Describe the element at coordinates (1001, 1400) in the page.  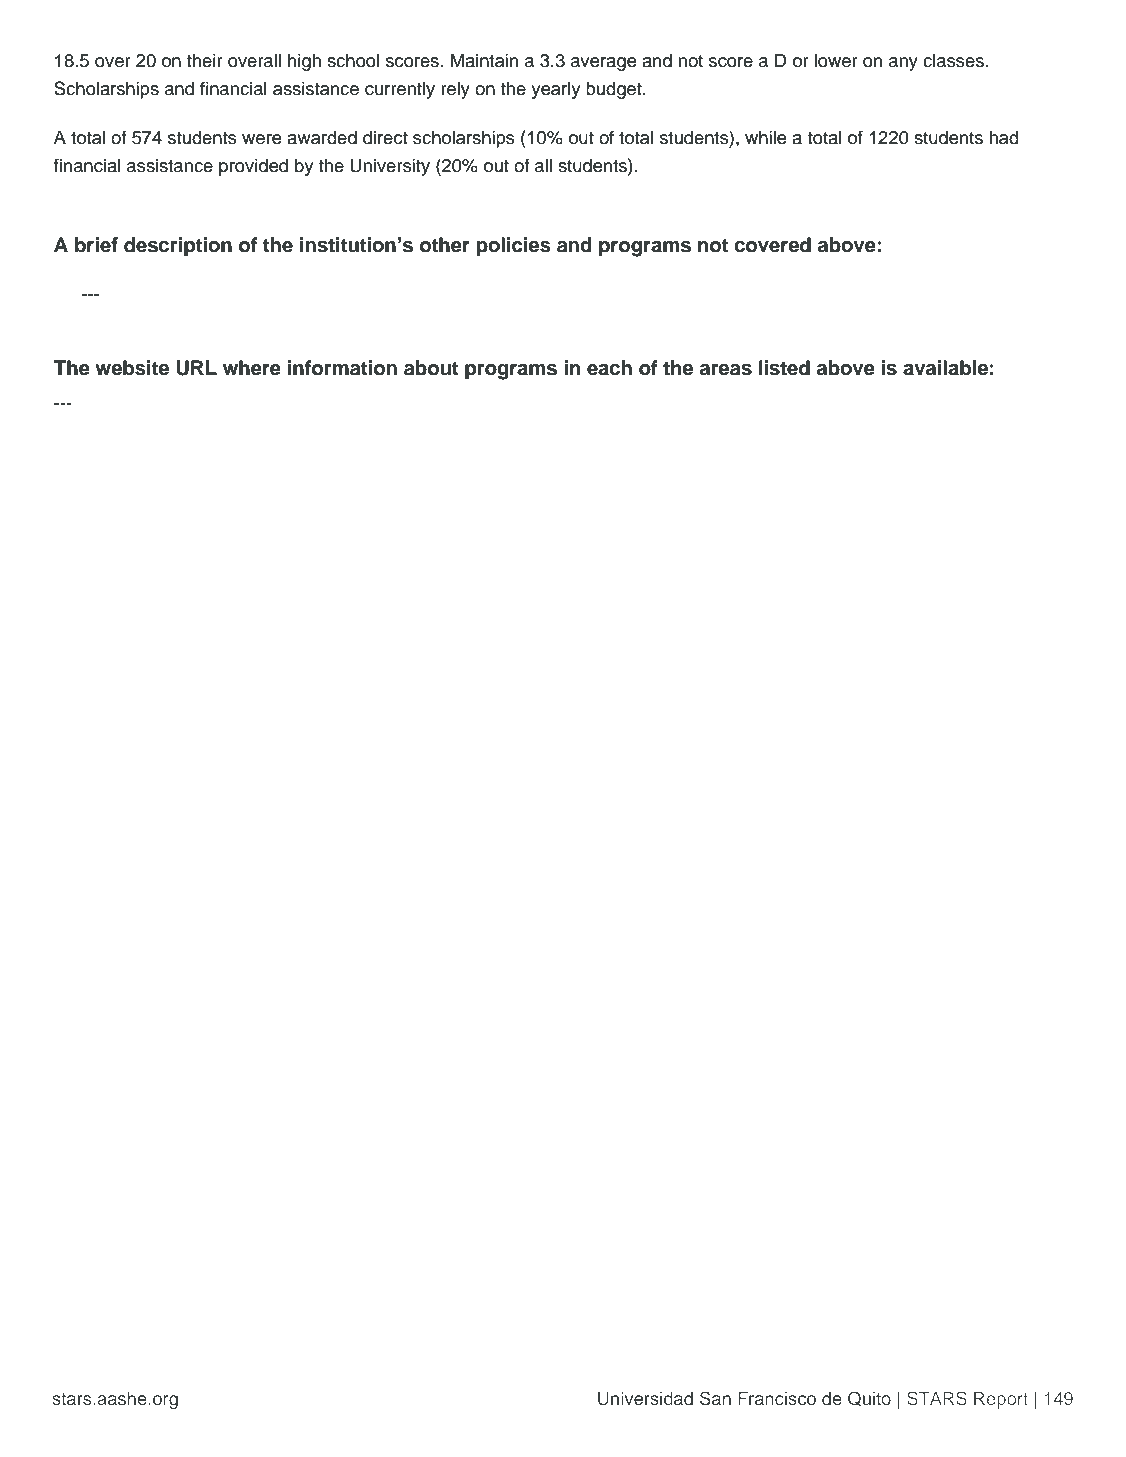
I see `Report` at that location.
